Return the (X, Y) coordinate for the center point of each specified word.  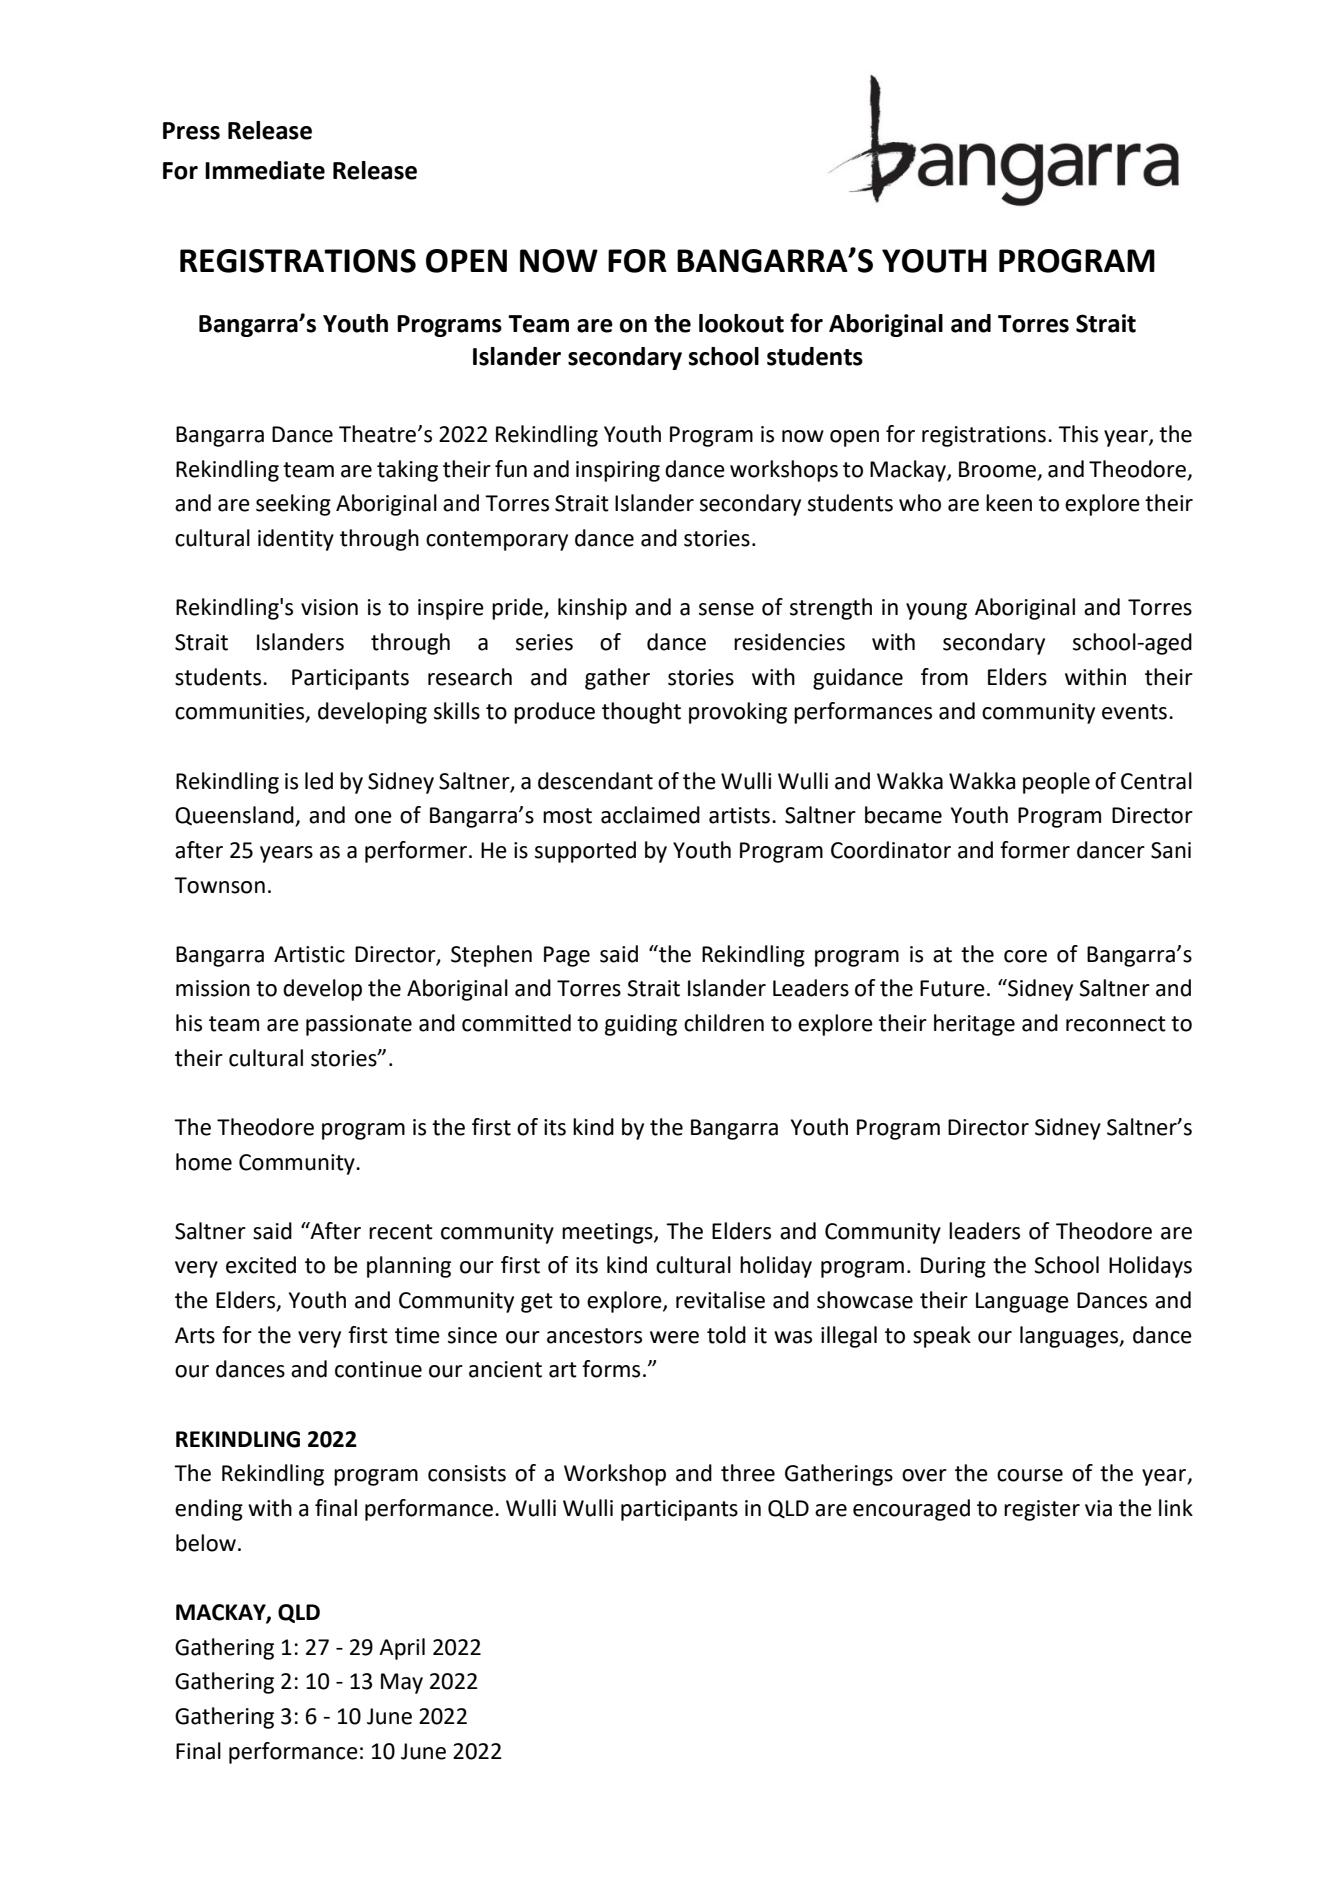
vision (329, 607)
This (1078, 434)
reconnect (1116, 1024)
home (204, 1162)
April (402, 1649)
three (748, 1473)
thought (641, 713)
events (1134, 712)
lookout (741, 323)
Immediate (265, 170)
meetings (608, 1233)
